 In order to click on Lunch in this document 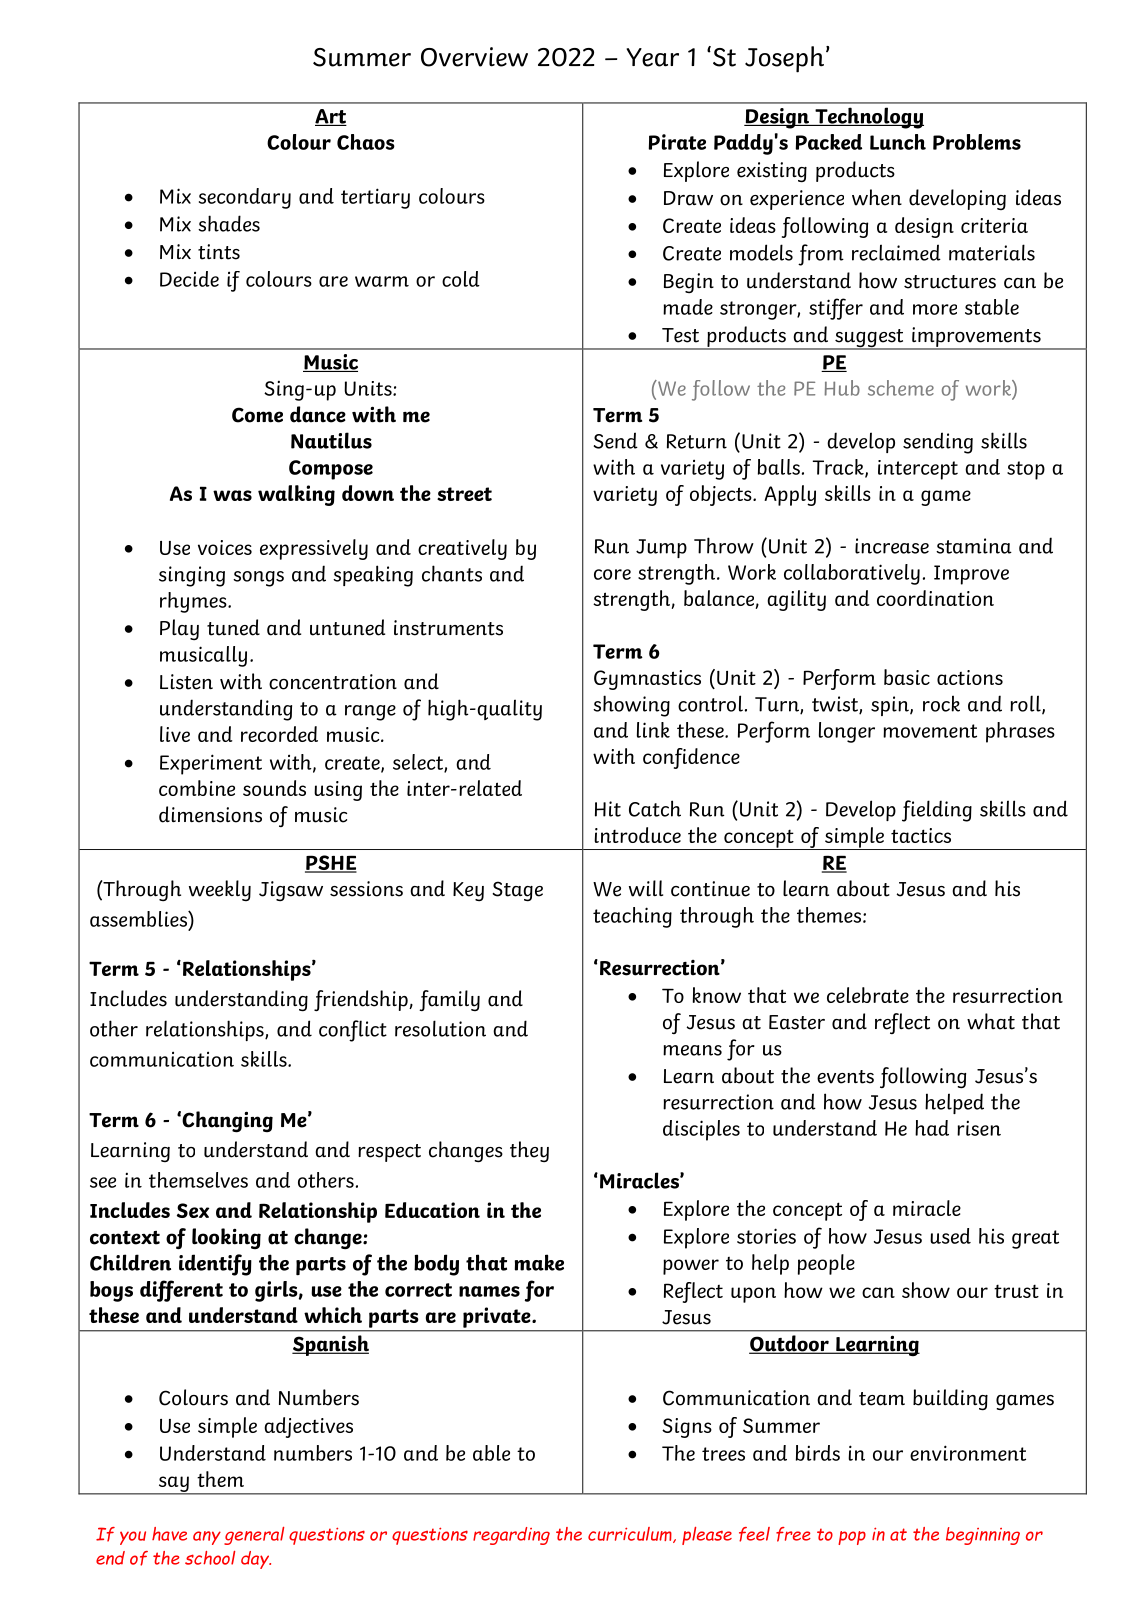, I will do `click(898, 142)`.
